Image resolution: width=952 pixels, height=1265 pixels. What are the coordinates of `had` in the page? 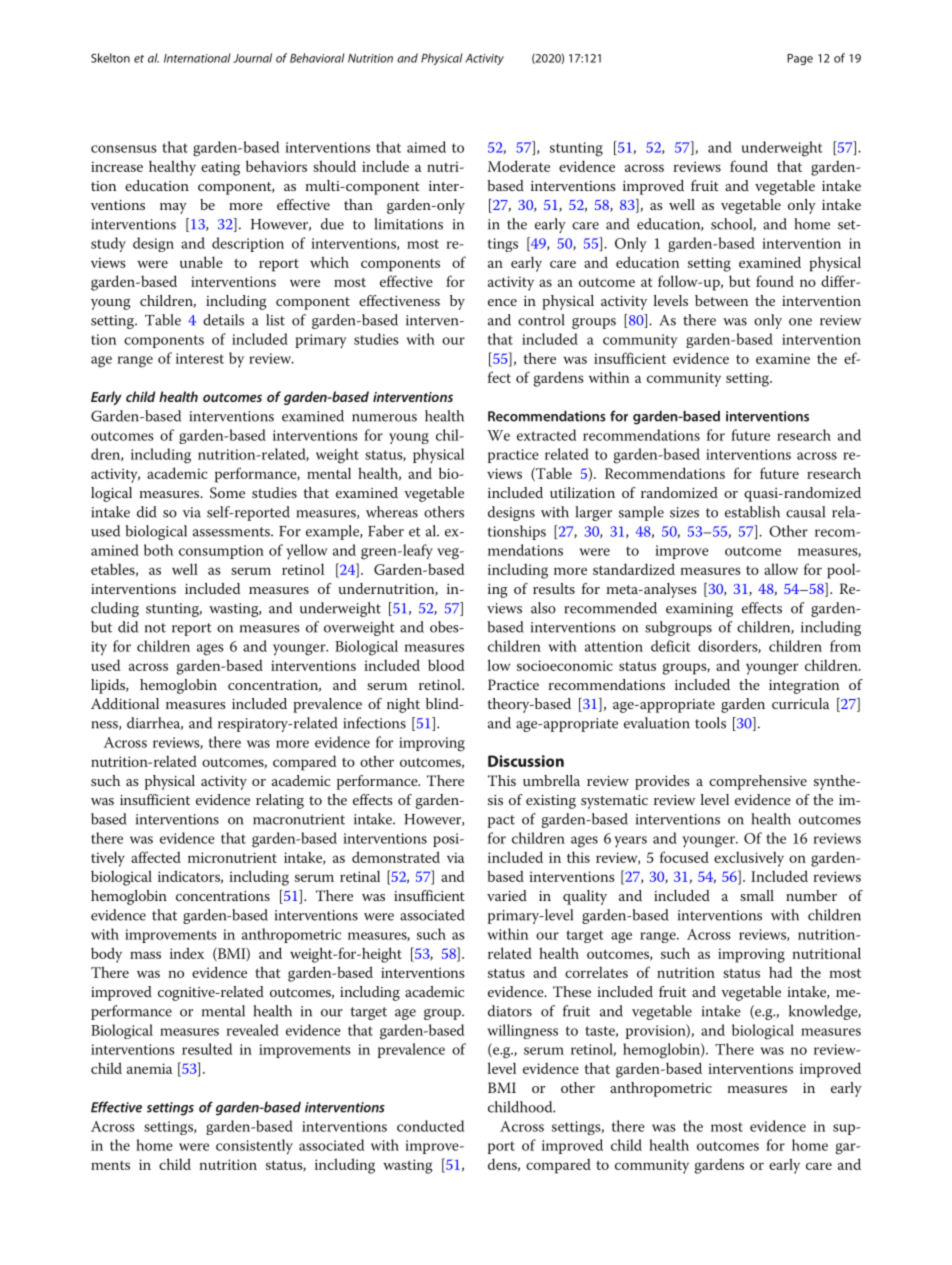 It's located at (780, 972).
